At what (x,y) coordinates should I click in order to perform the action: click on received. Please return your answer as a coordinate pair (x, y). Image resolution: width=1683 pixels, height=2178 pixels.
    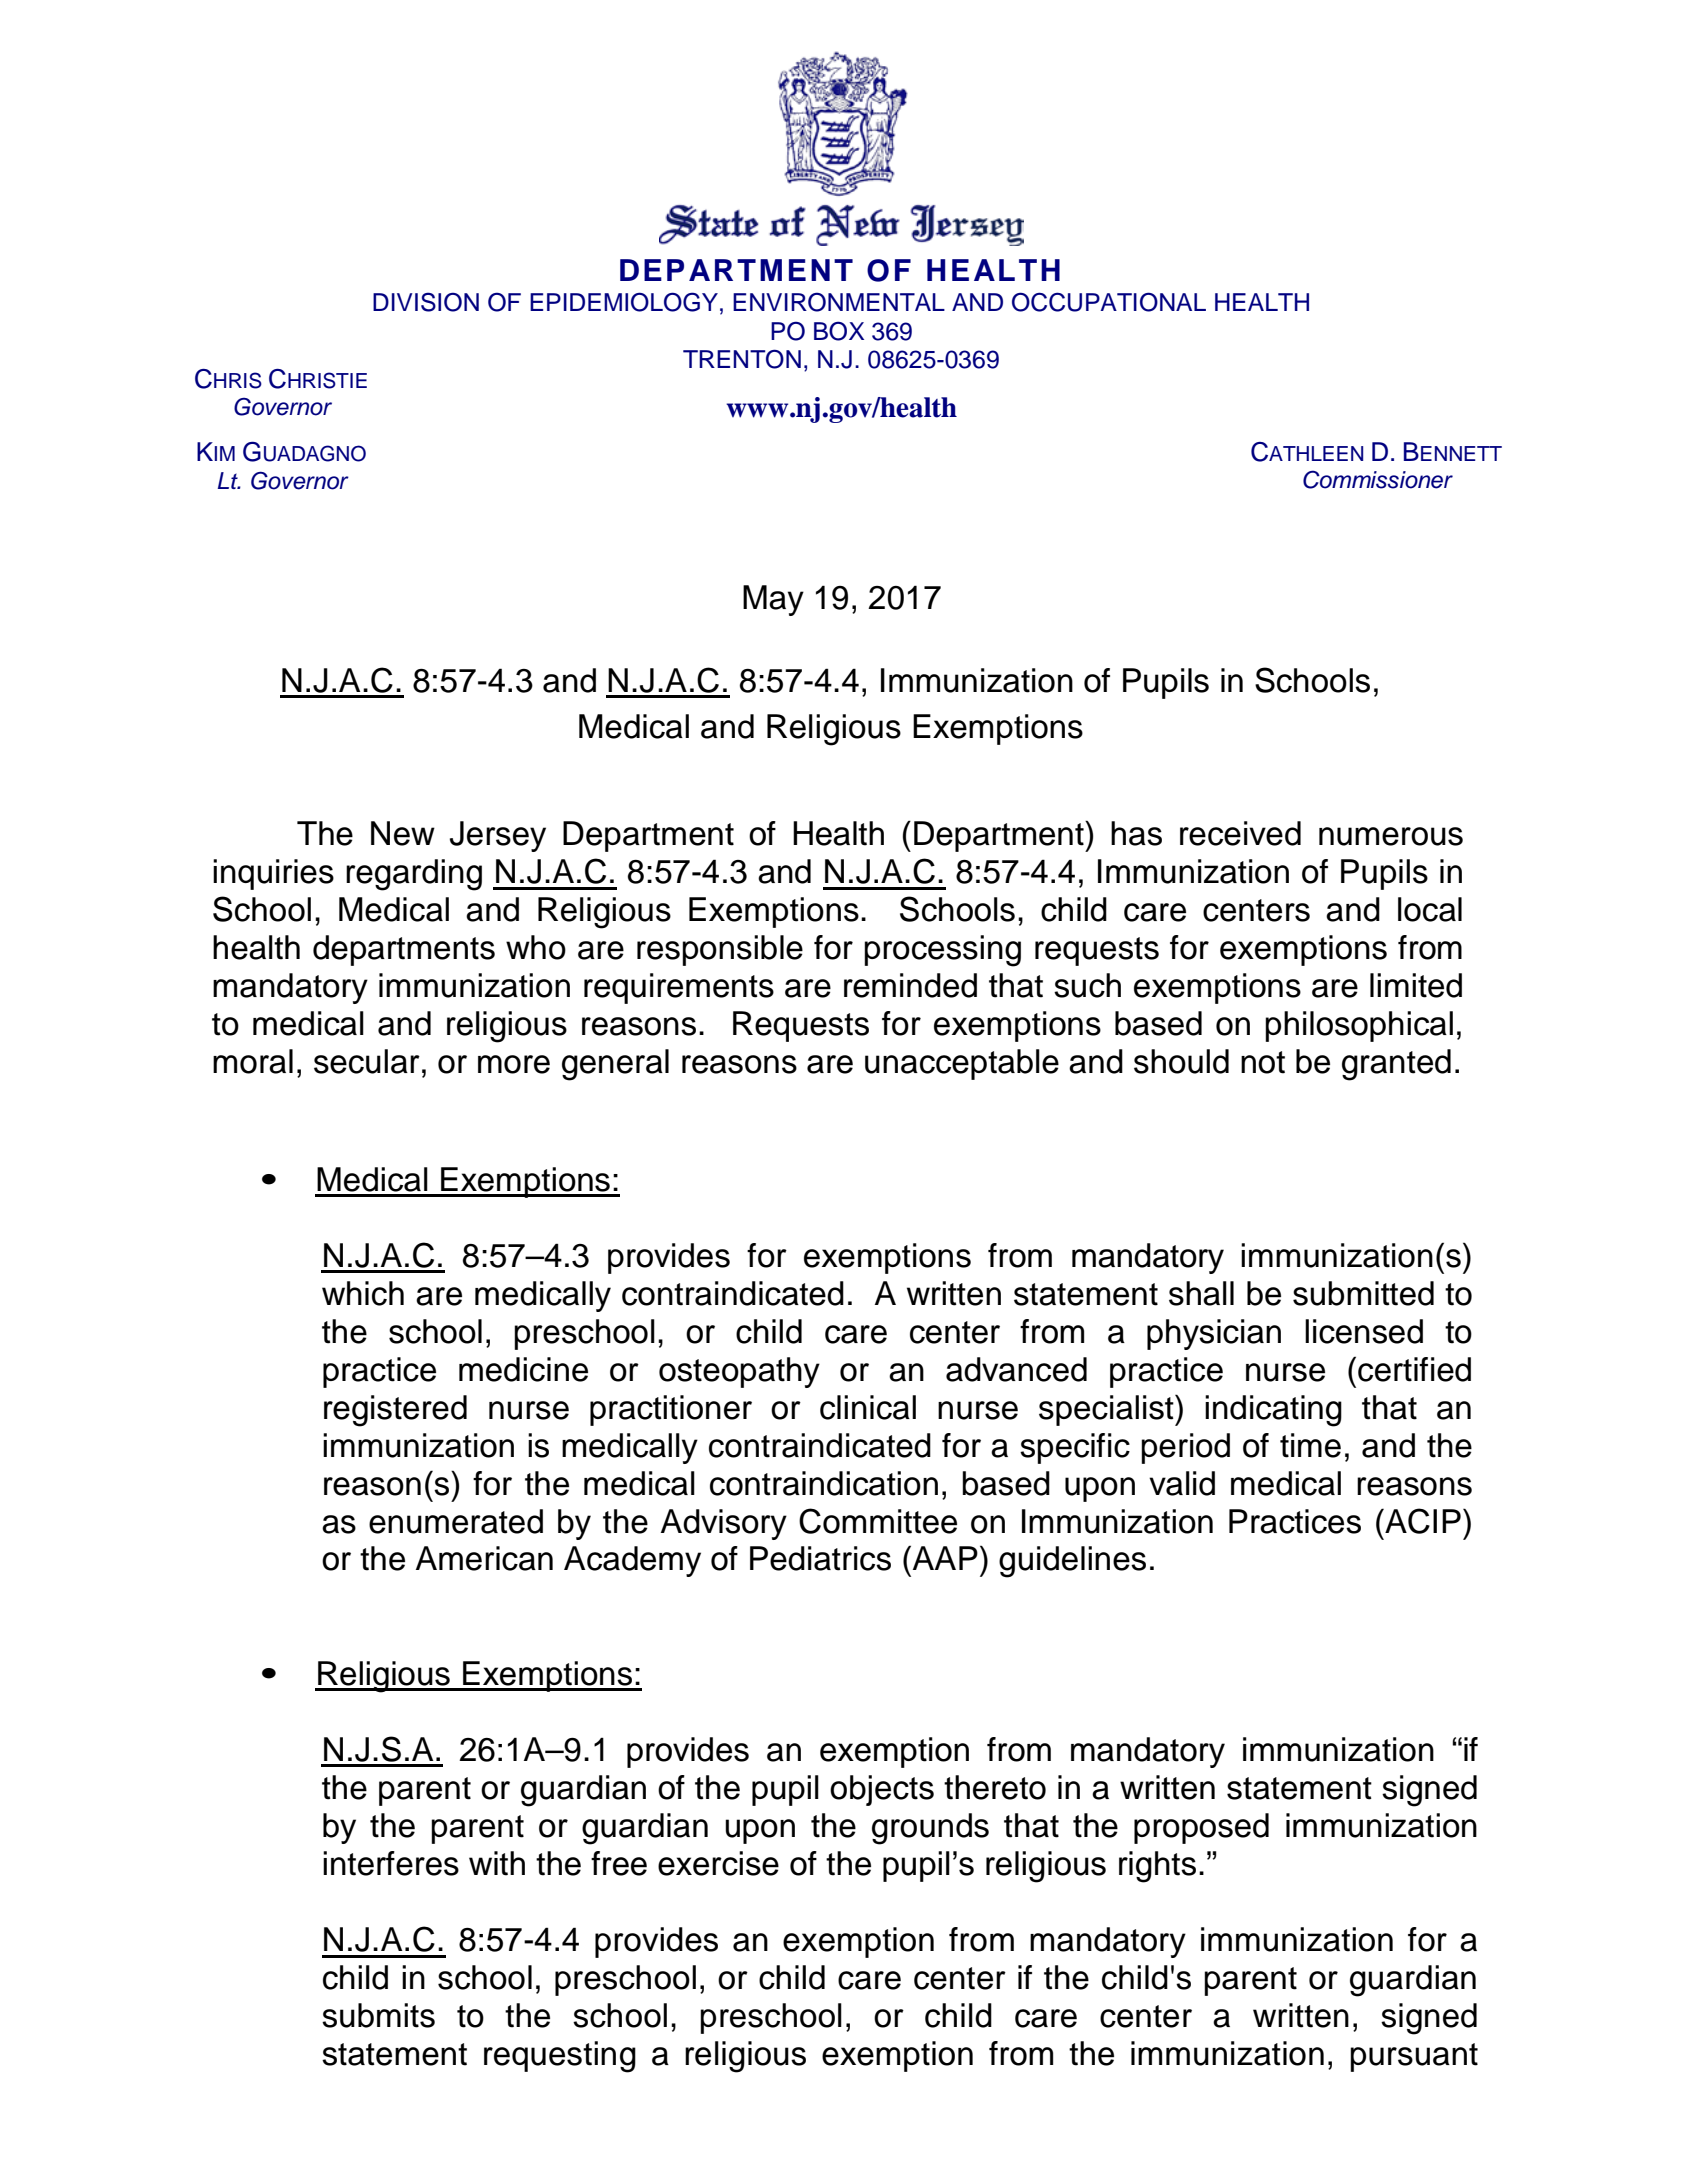
    Looking at the image, I should click on (1240, 833).
